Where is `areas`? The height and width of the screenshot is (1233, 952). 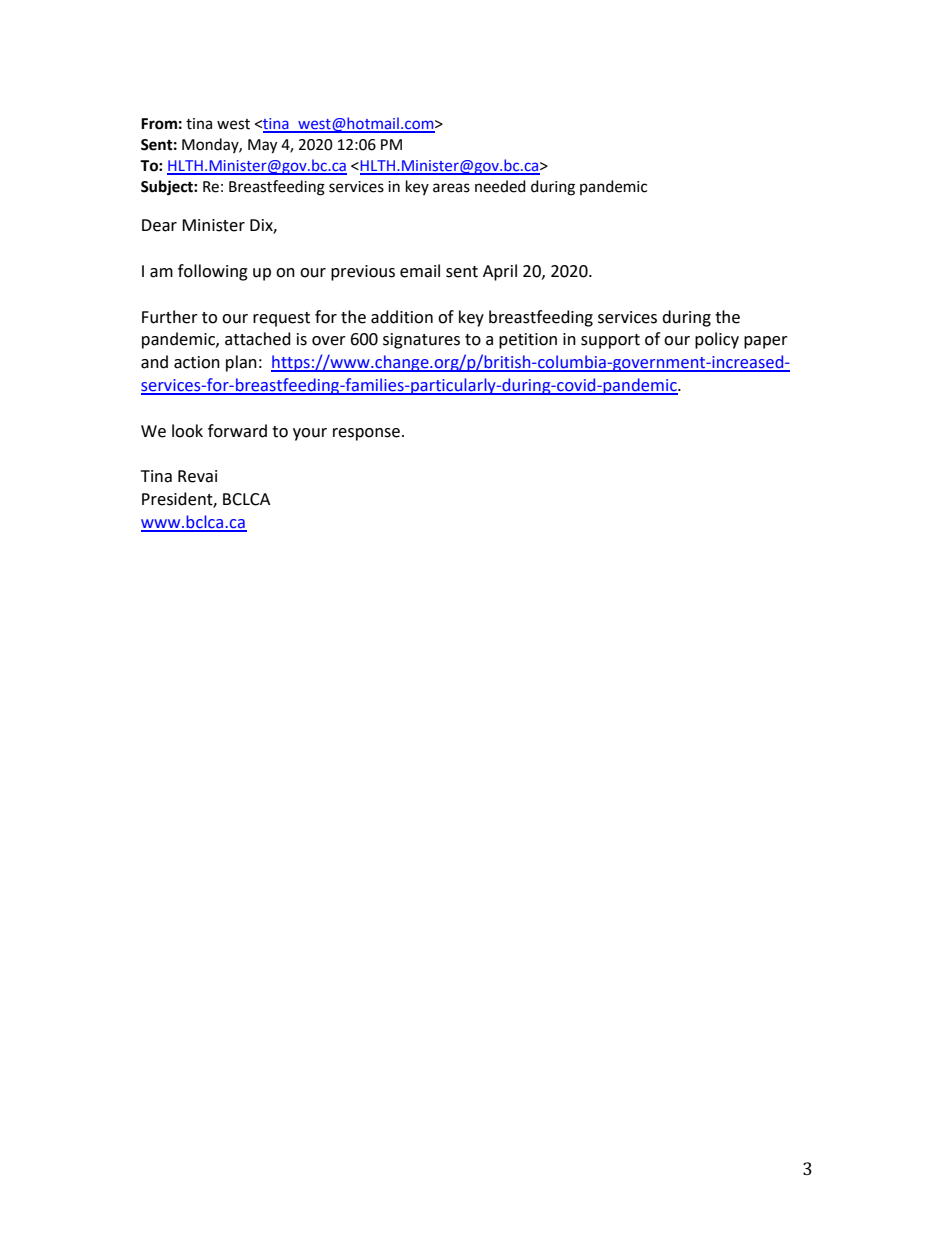
areas is located at coordinates (451, 188).
